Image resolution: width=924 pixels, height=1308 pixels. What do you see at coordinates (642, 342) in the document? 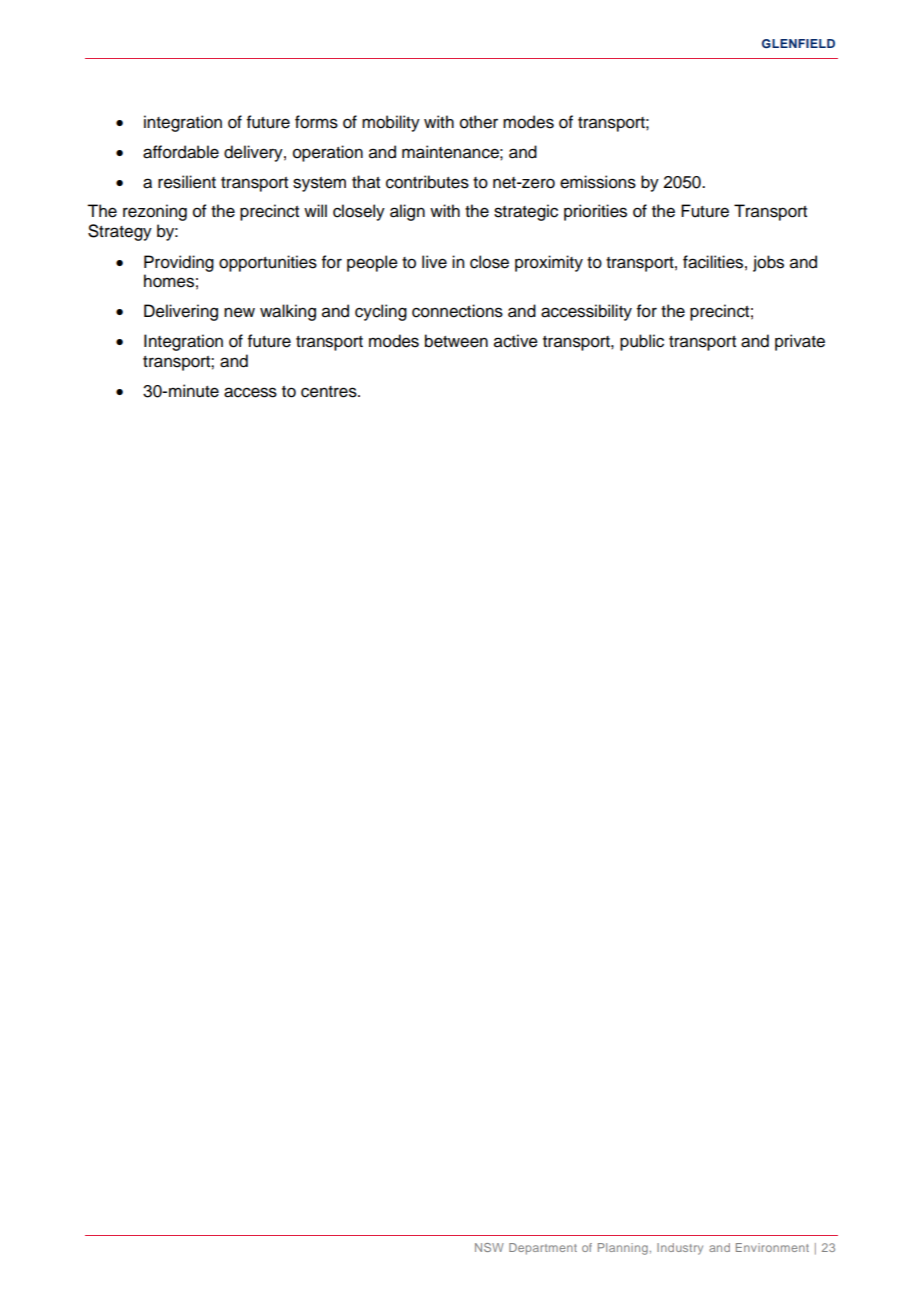
I see `public` at bounding box center [642, 342].
